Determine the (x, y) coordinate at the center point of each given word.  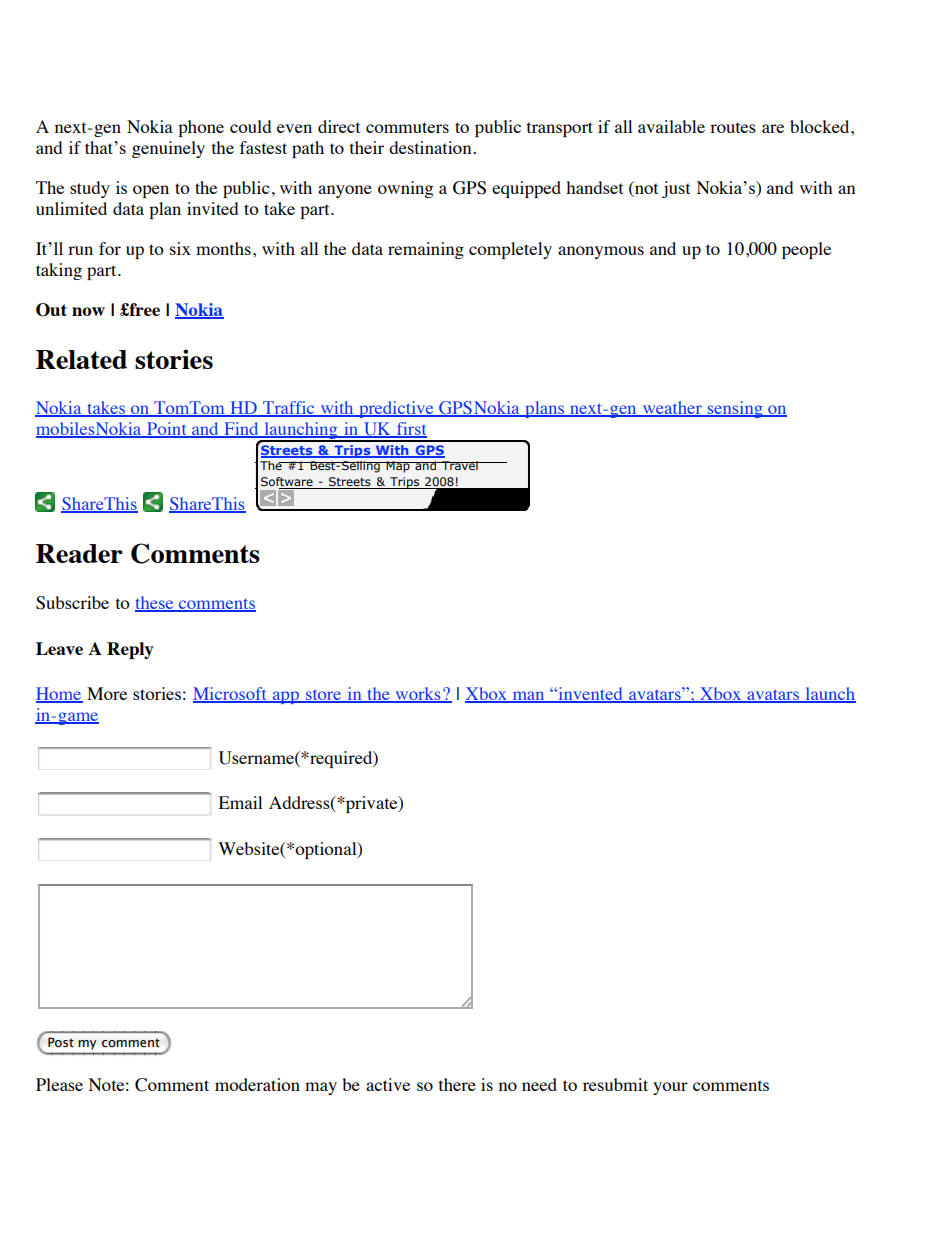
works (418, 695)
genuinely (168, 149)
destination (431, 147)
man (528, 697)
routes (733, 127)
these (155, 603)
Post (61, 1042)
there (457, 1084)
